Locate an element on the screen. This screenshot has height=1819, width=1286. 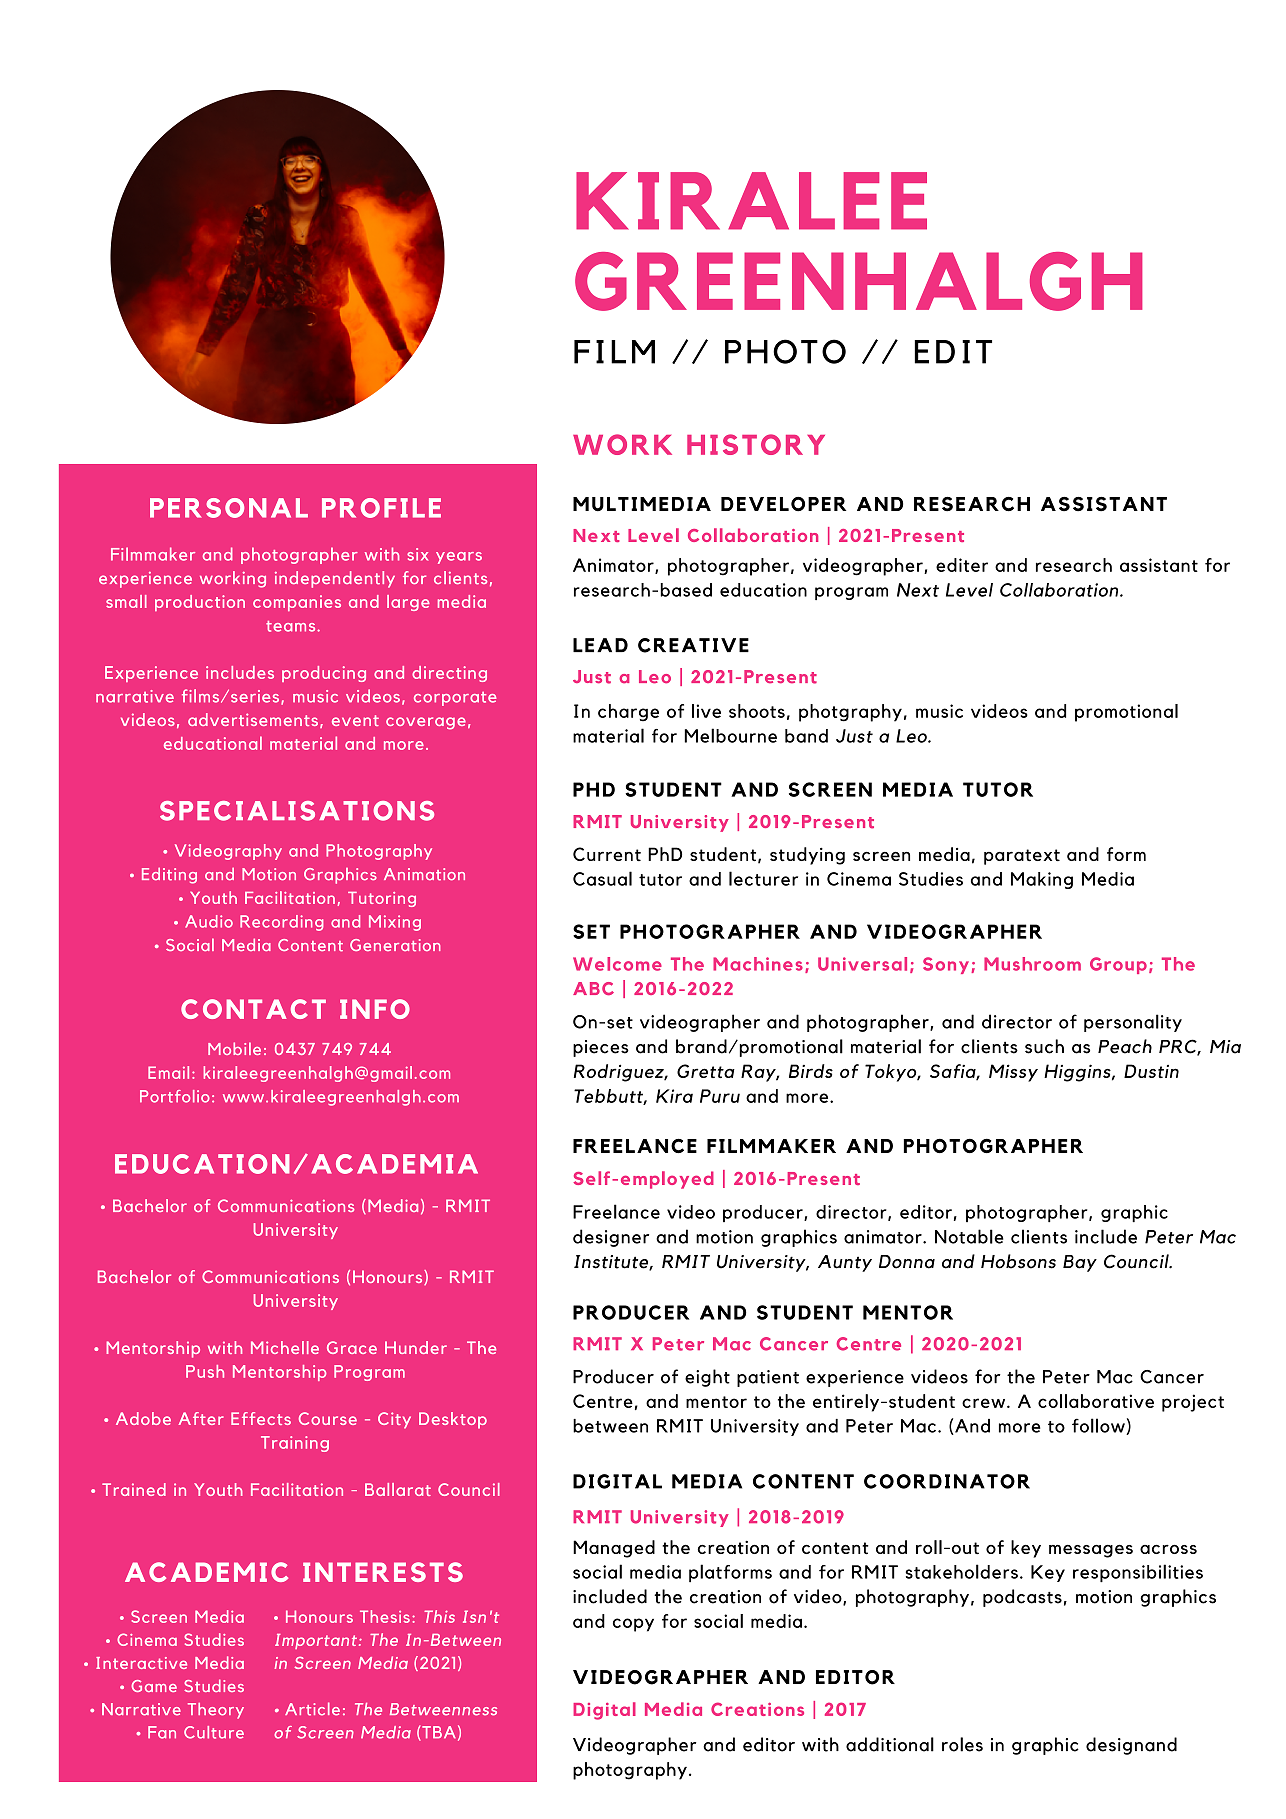
DEVELOPER is located at coordinates (783, 504).
